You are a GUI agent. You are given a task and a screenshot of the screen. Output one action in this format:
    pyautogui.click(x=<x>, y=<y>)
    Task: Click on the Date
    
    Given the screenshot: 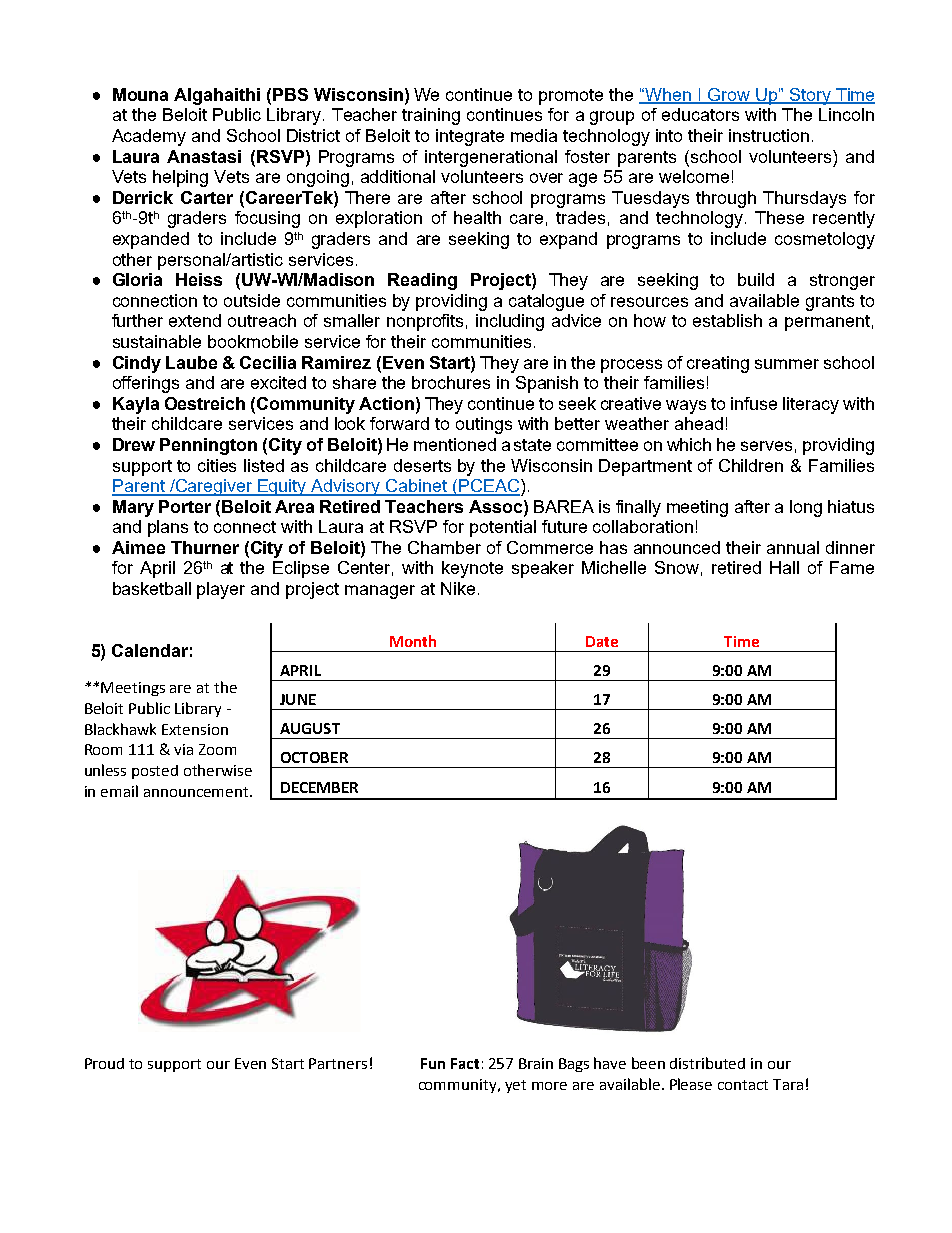 What is the action you would take?
    pyautogui.click(x=602, y=641)
